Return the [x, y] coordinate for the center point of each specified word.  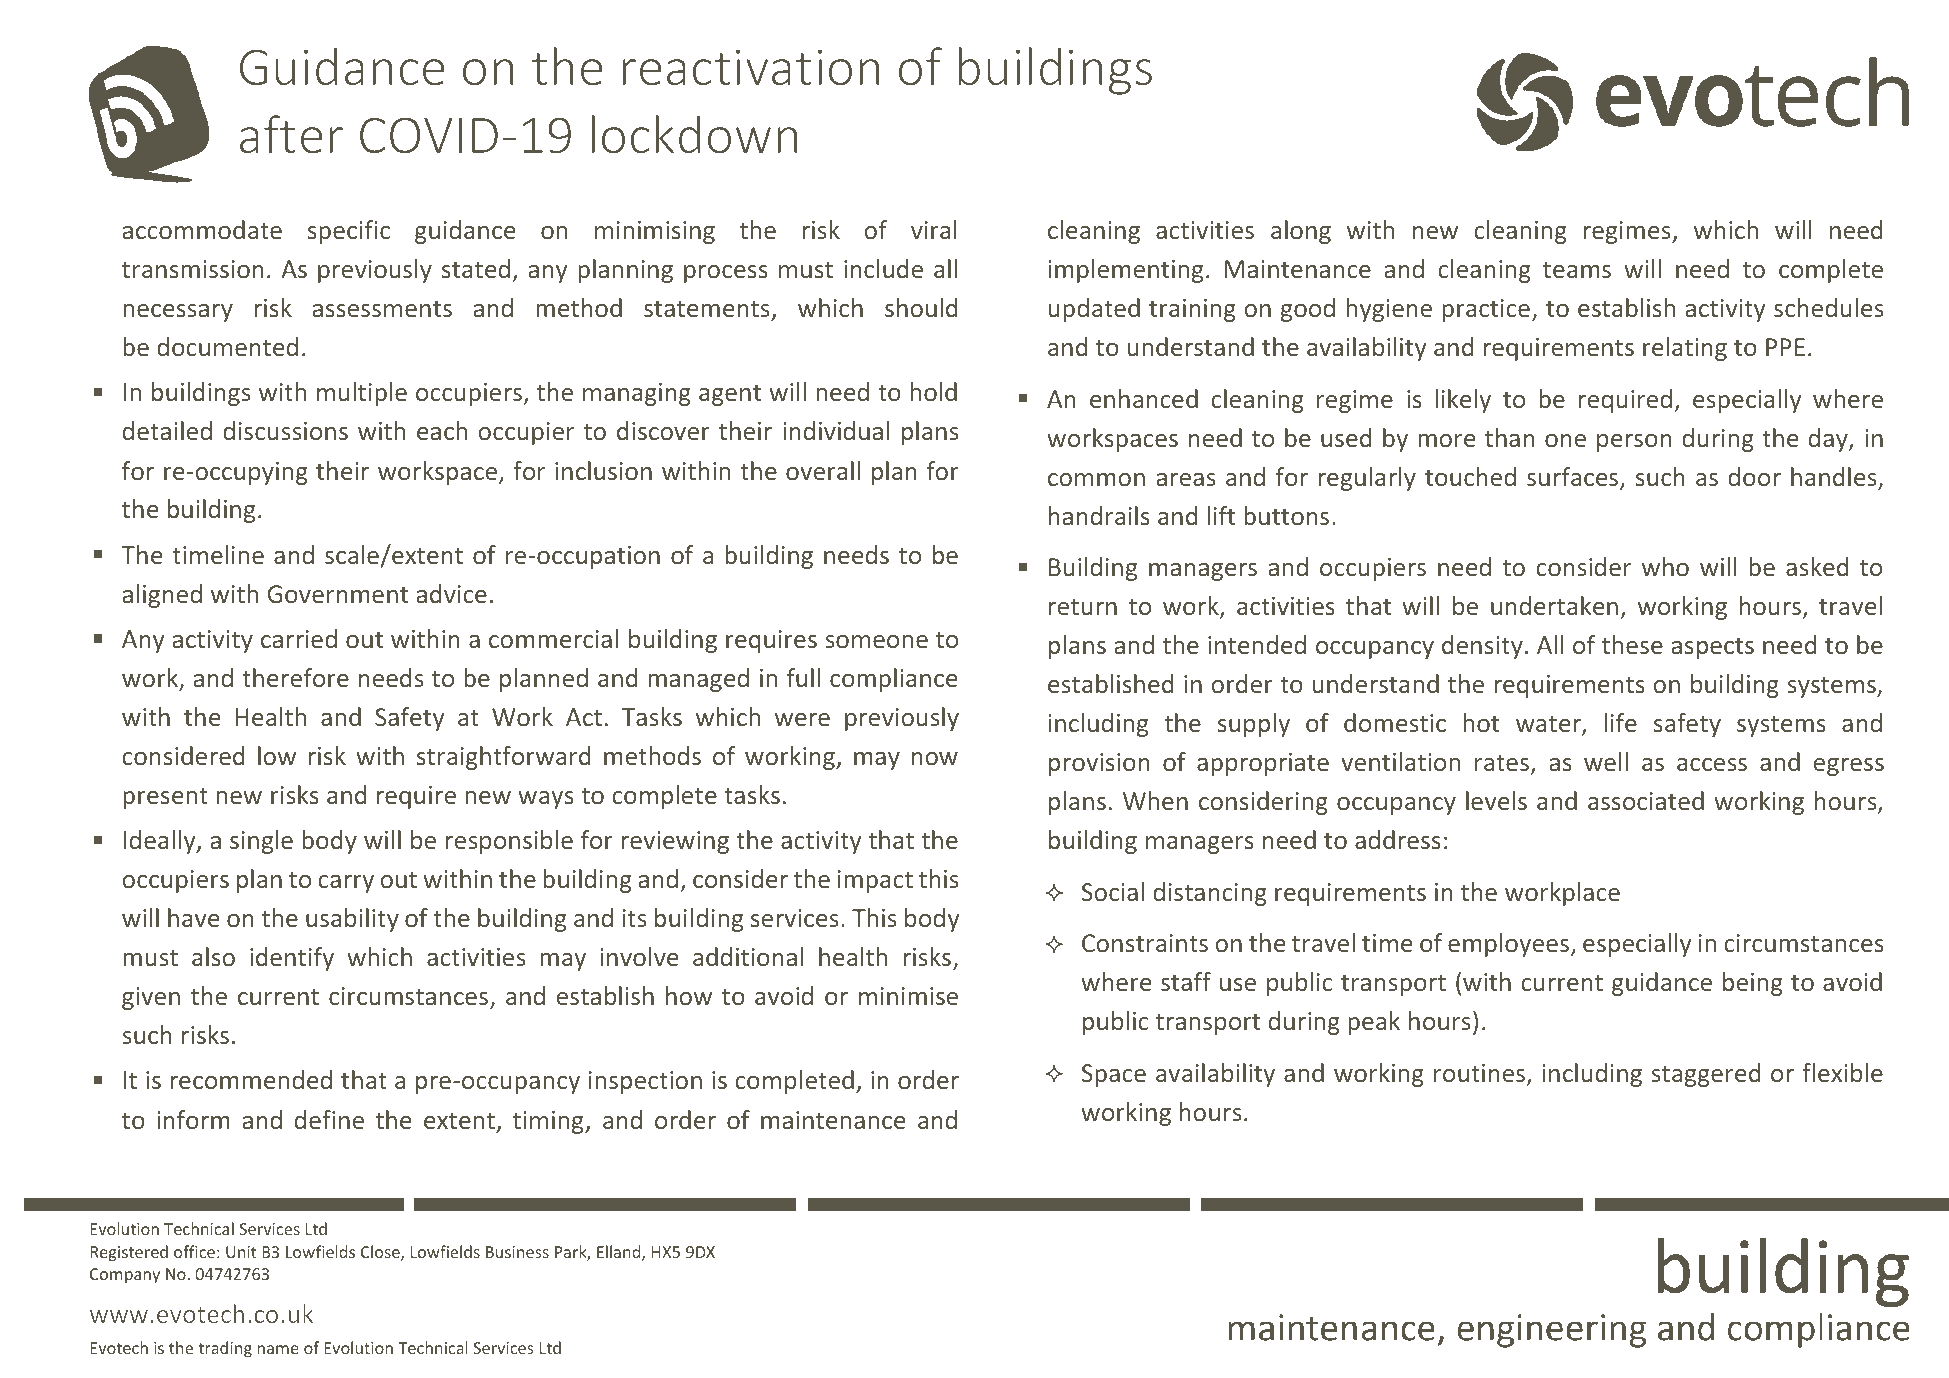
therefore [295, 677]
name [278, 1349]
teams [1577, 270]
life [1621, 722]
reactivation [751, 67]
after [291, 134]
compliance [893, 680]
